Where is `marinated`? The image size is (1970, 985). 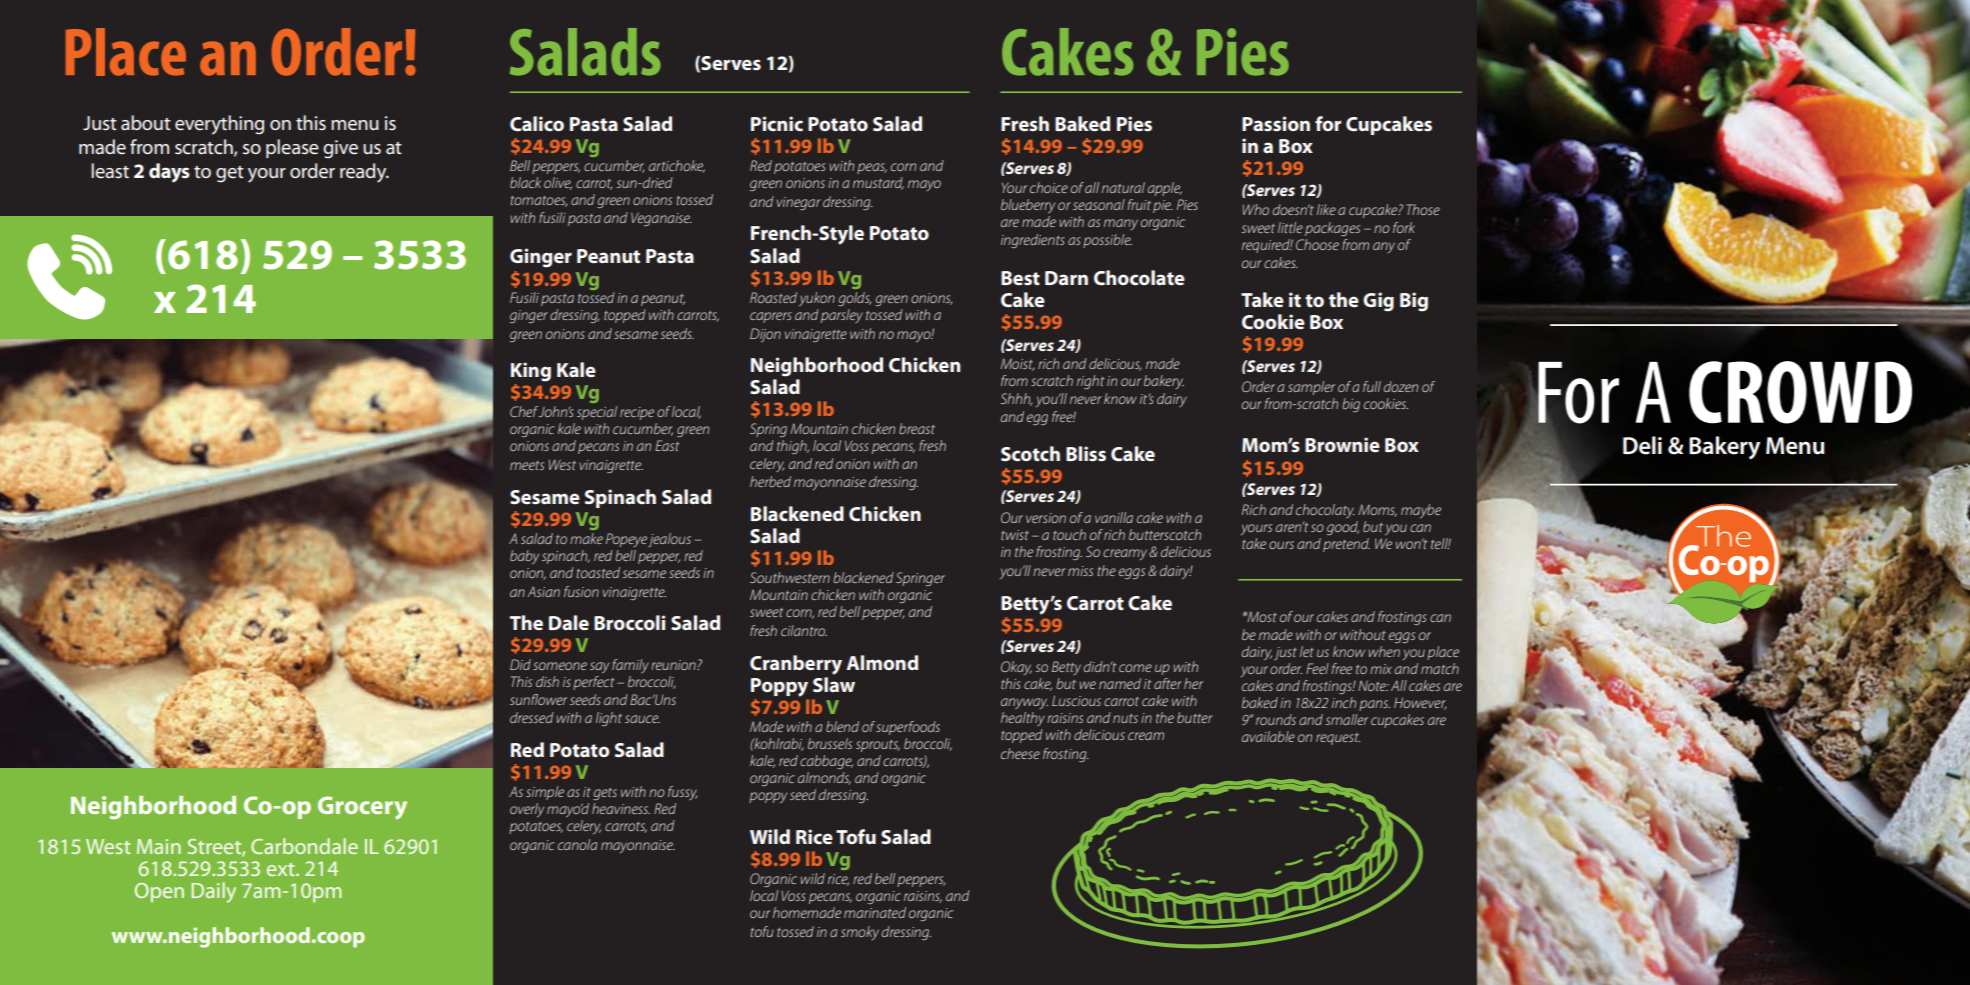
marinated is located at coordinates (875, 912).
